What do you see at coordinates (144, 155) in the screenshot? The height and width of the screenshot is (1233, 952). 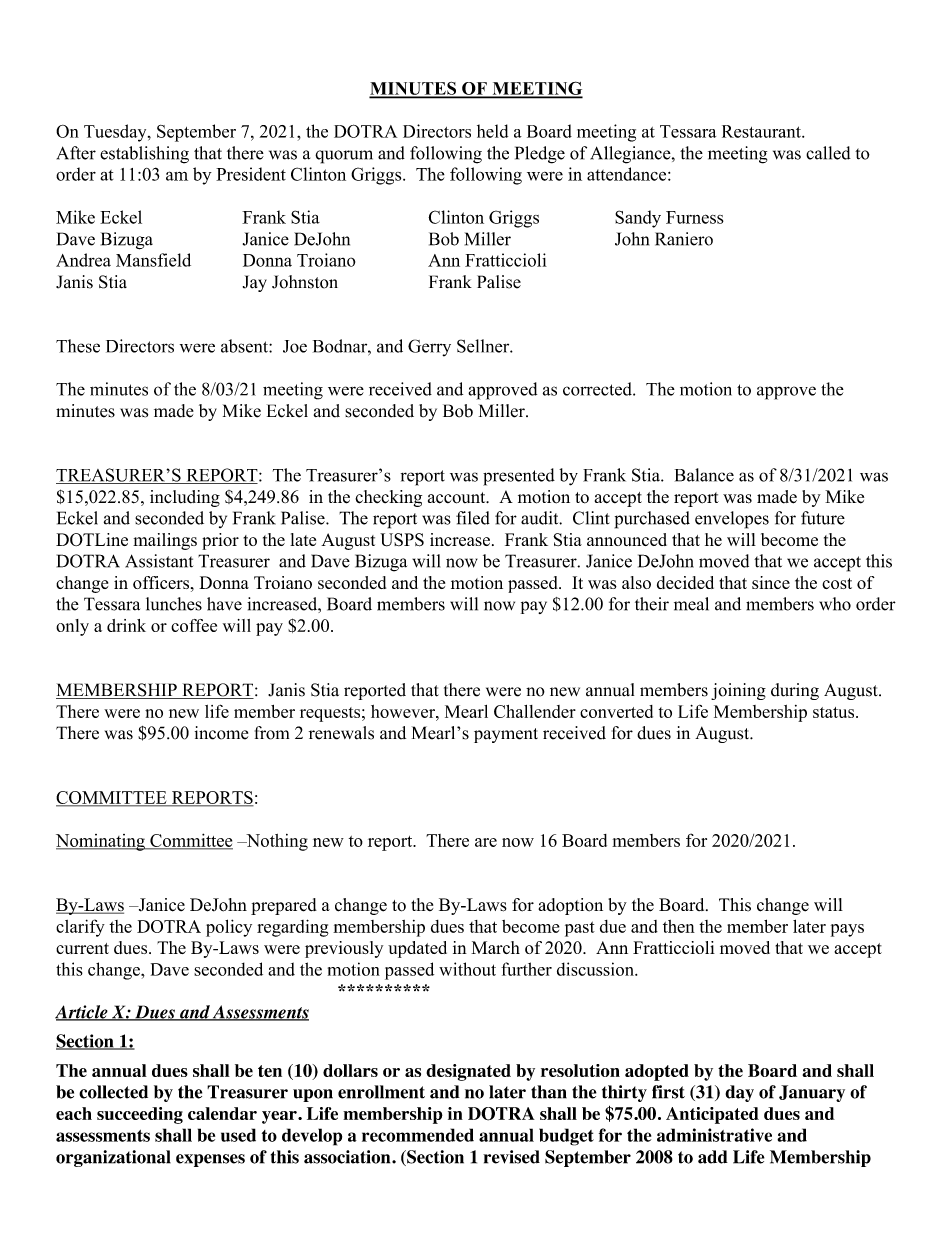 I see `establishing` at bounding box center [144, 155].
